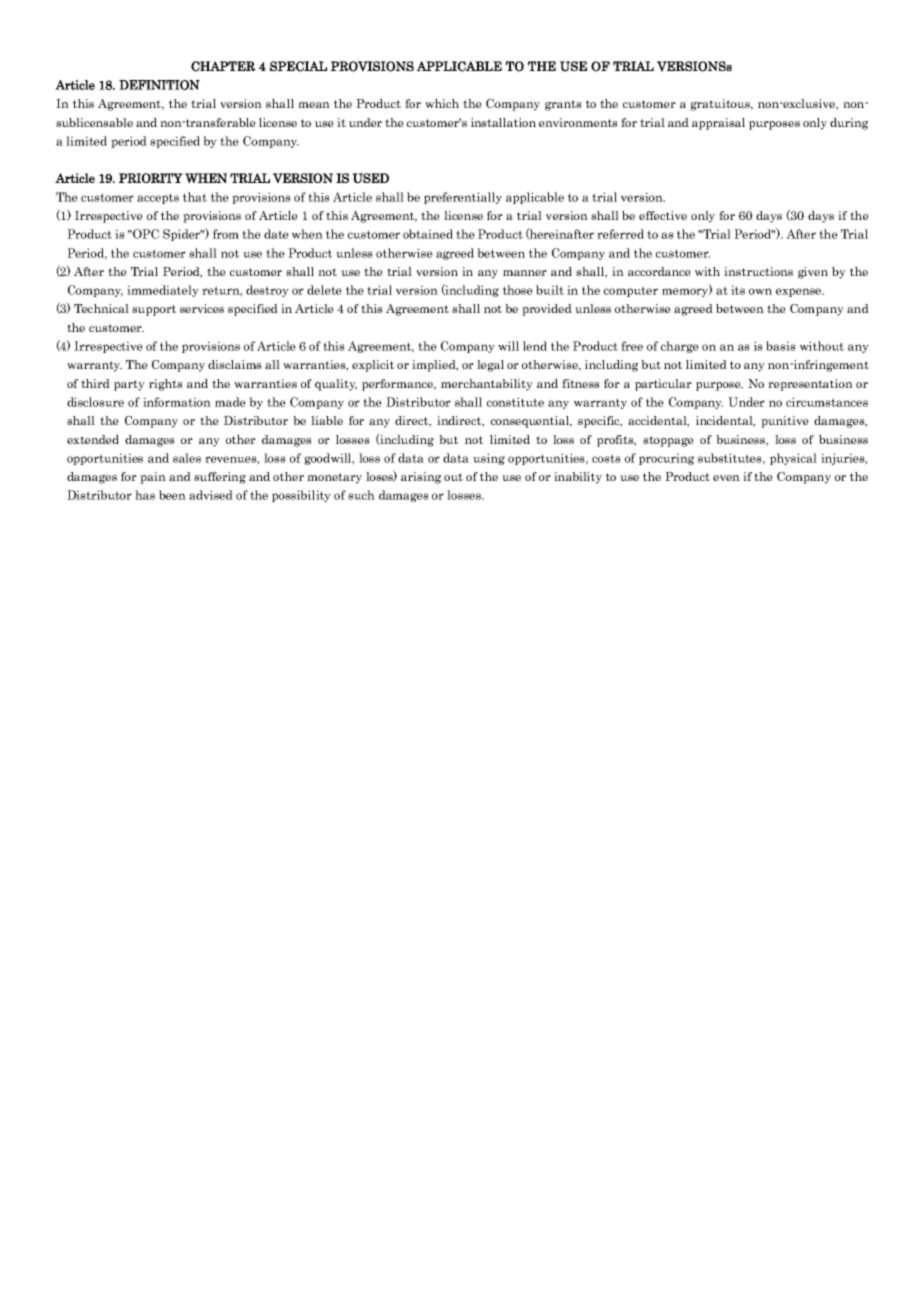 This screenshot has width=924, height=1308. What do you see at coordinates (721, 105) in the screenshot?
I see `gratuitous` at bounding box center [721, 105].
